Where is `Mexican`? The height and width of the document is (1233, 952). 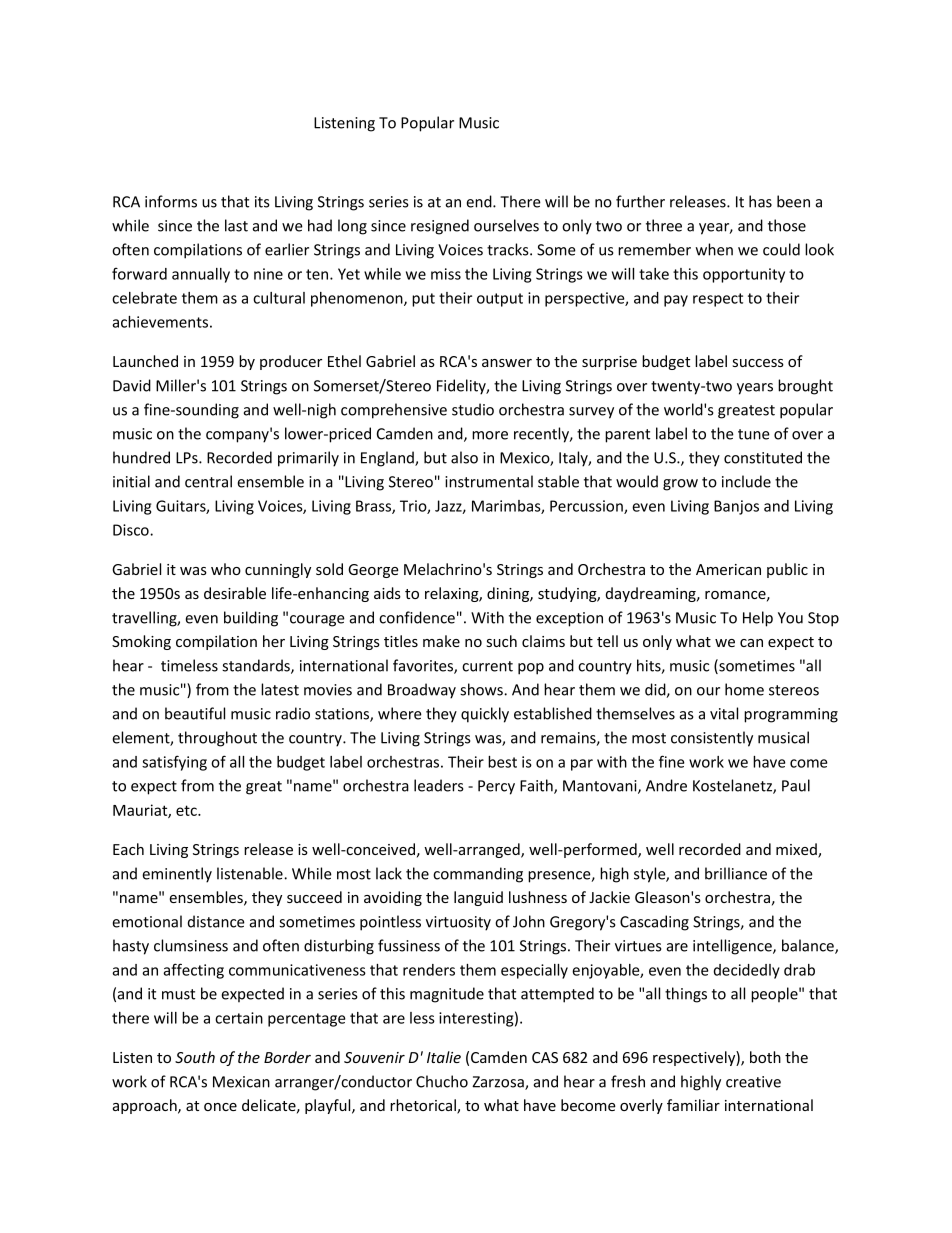 Mexican is located at coordinates (241, 1082).
